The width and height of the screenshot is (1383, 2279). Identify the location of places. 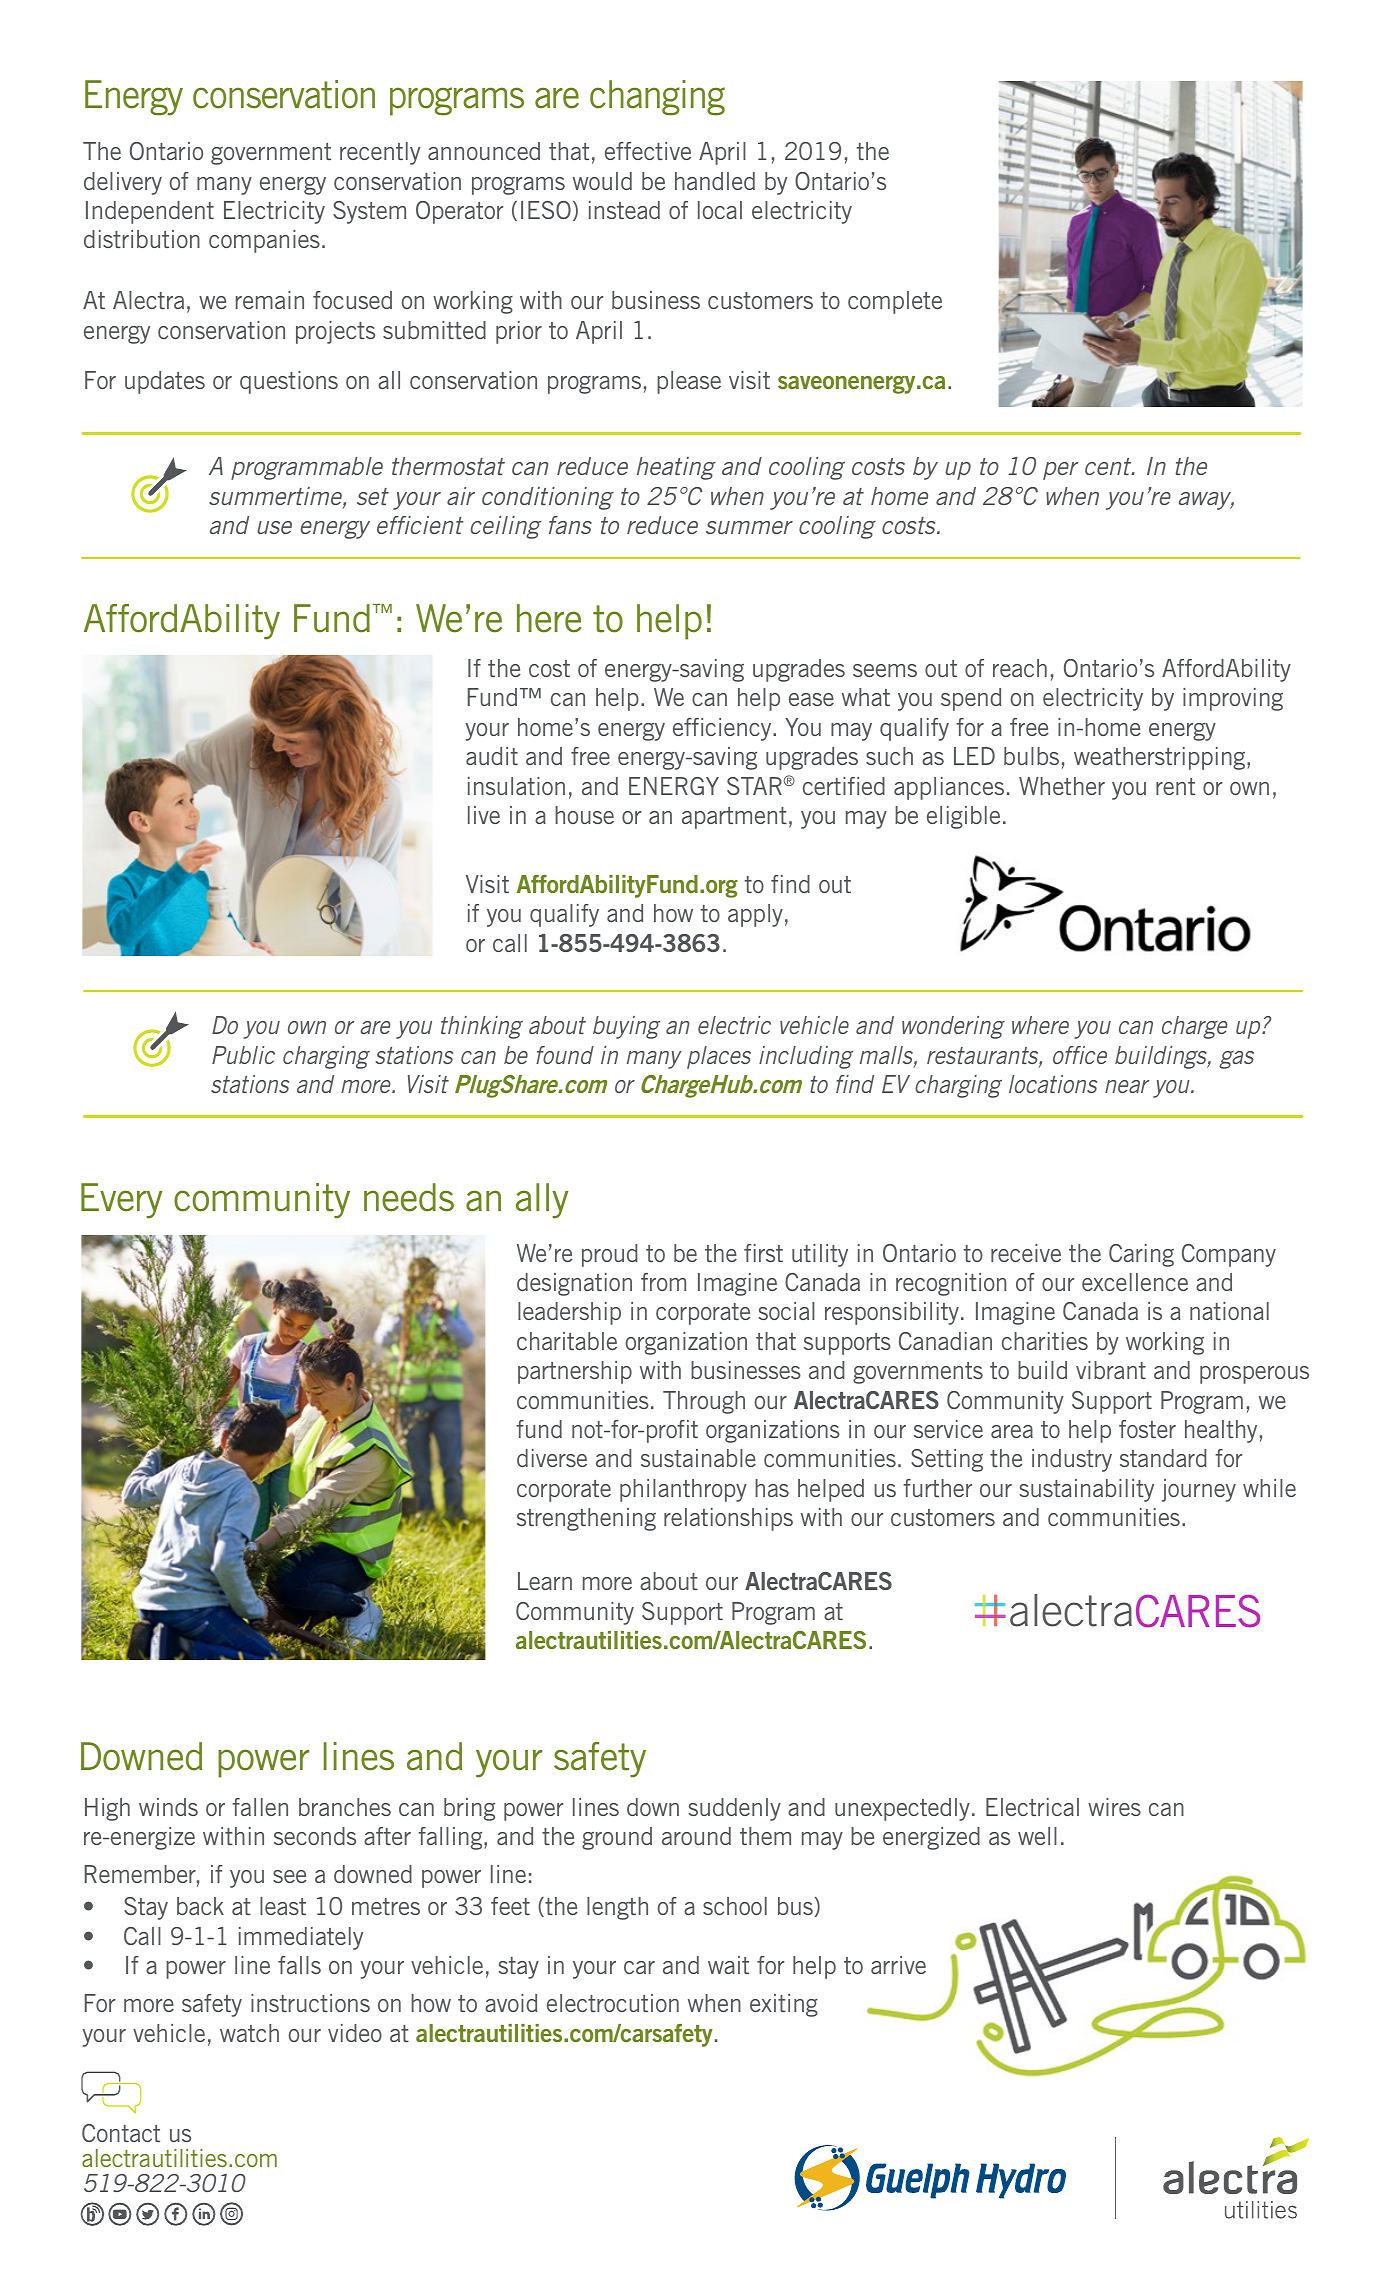
(719, 1057).
